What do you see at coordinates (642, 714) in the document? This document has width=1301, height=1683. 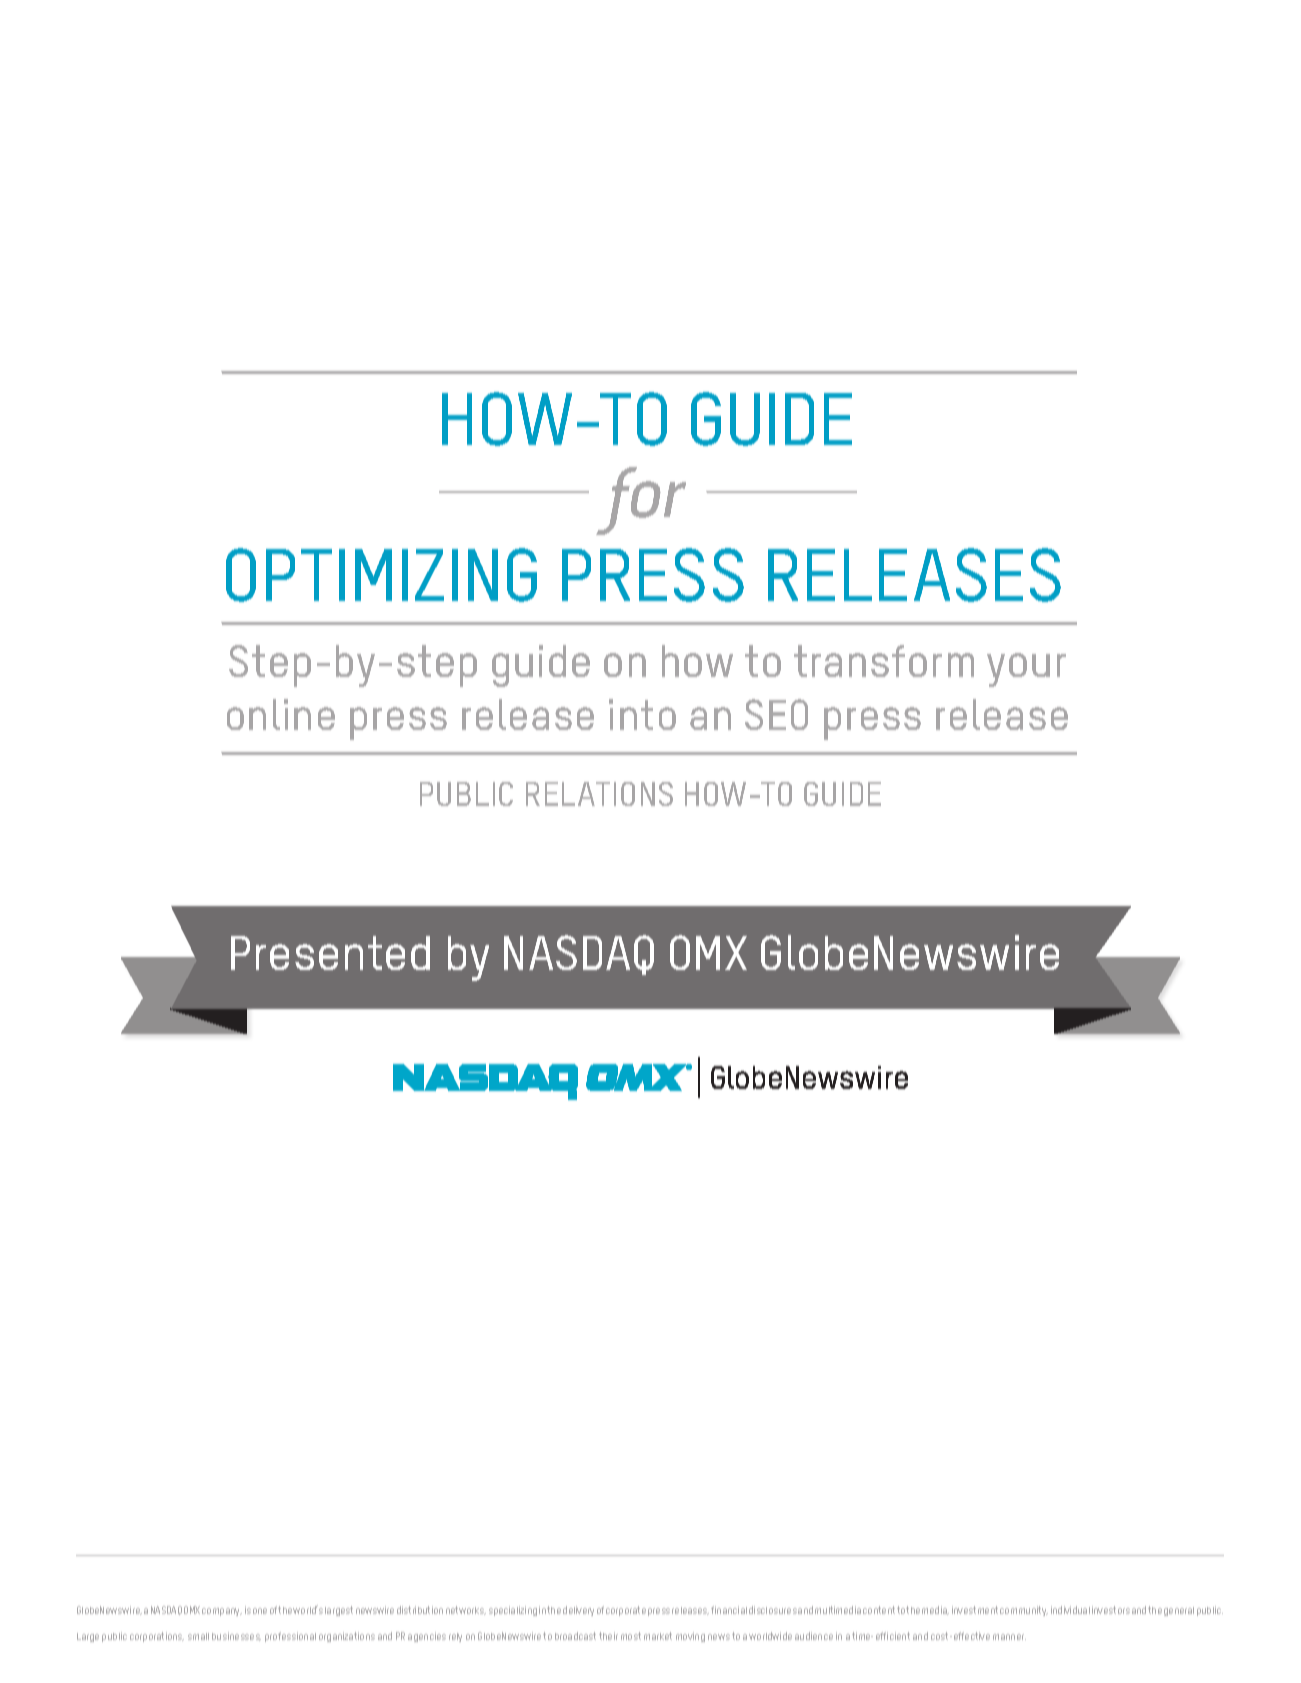 I see `into` at bounding box center [642, 714].
